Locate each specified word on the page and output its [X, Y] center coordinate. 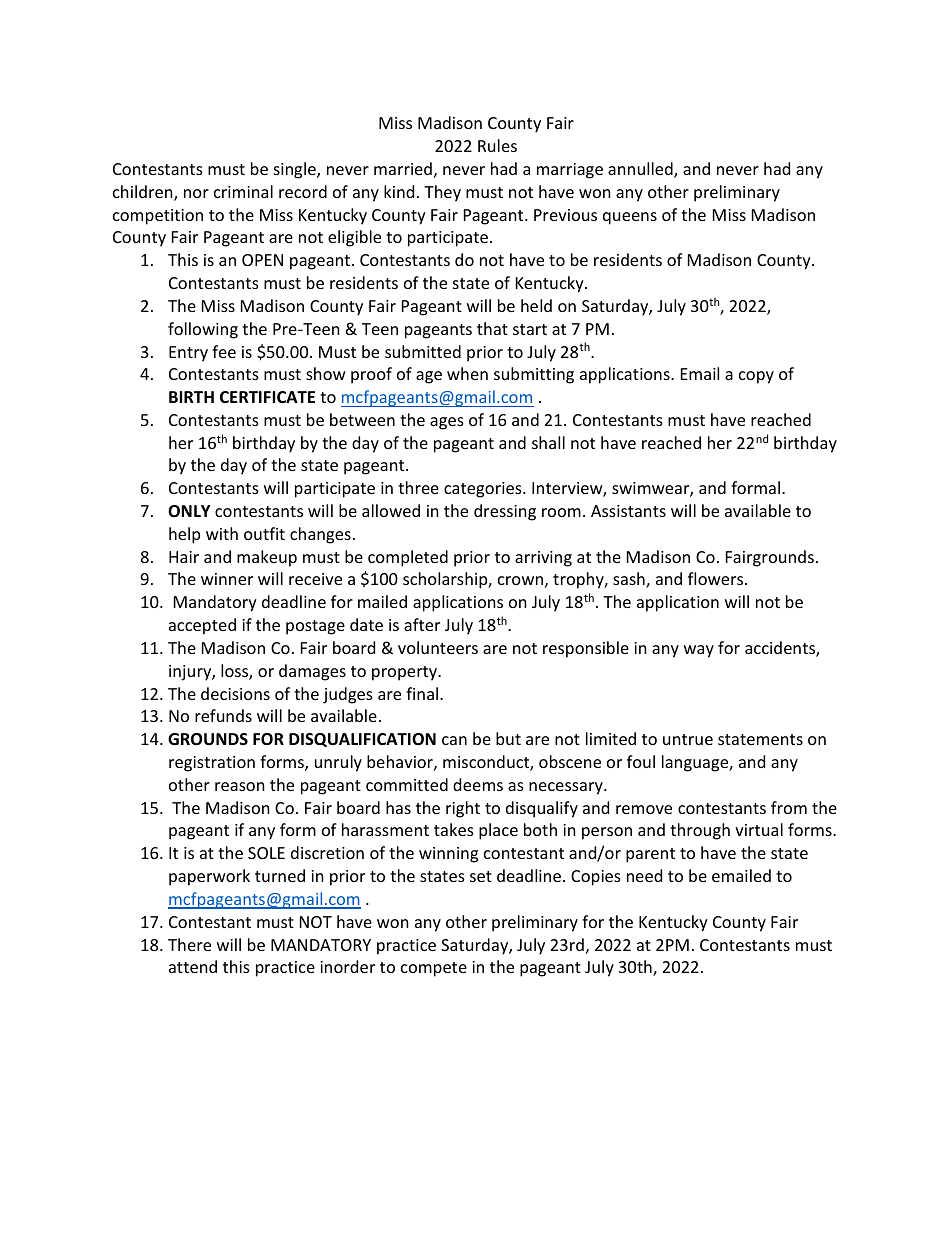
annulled [641, 170]
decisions [235, 693]
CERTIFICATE [267, 397]
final [422, 693]
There [189, 944]
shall [548, 442]
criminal [243, 191]
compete [434, 969]
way [699, 651]
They [442, 193]
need [644, 875]
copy [756, 377]
